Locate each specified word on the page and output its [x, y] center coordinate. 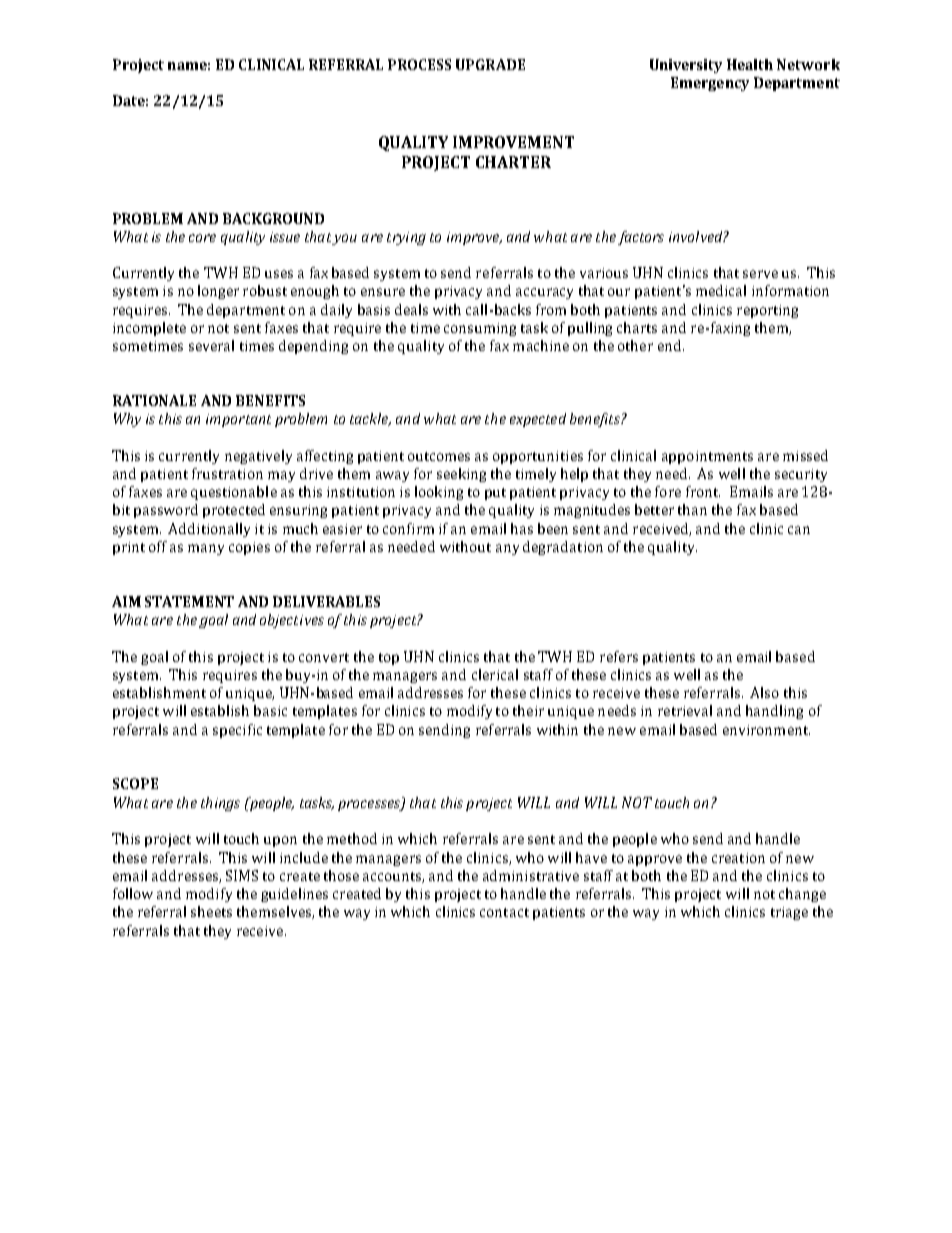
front [703, 491]
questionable [234, 493]
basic [270, 710]
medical [721, 290]
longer [218, 292]
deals [411, 309]
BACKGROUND [273, 218]
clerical [495, 674]
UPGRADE [490, 64]
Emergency [710, 84]
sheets [211, 911]
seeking [461, 475]
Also [764, 692]
